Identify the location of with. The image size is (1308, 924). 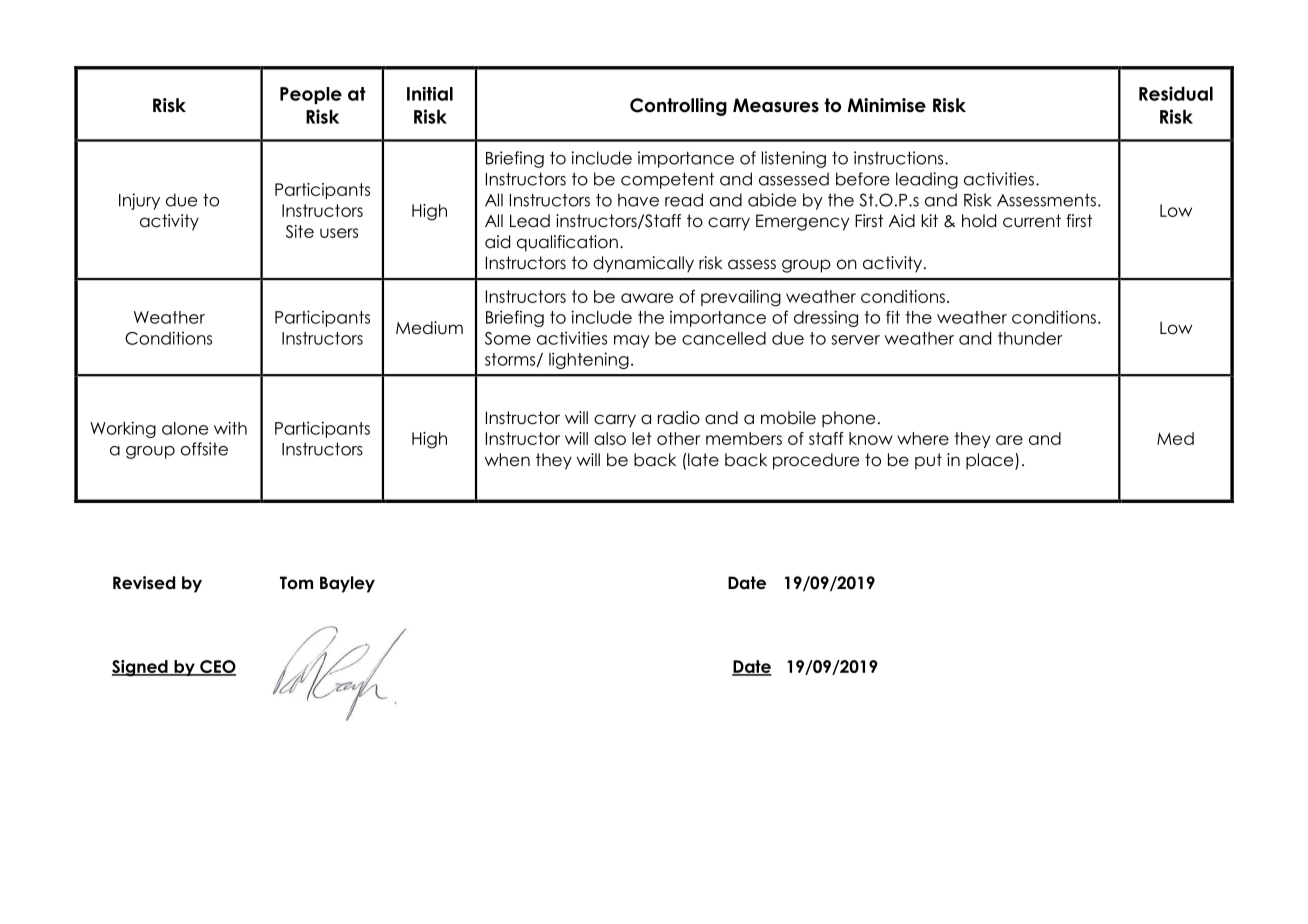
(230, 428).
